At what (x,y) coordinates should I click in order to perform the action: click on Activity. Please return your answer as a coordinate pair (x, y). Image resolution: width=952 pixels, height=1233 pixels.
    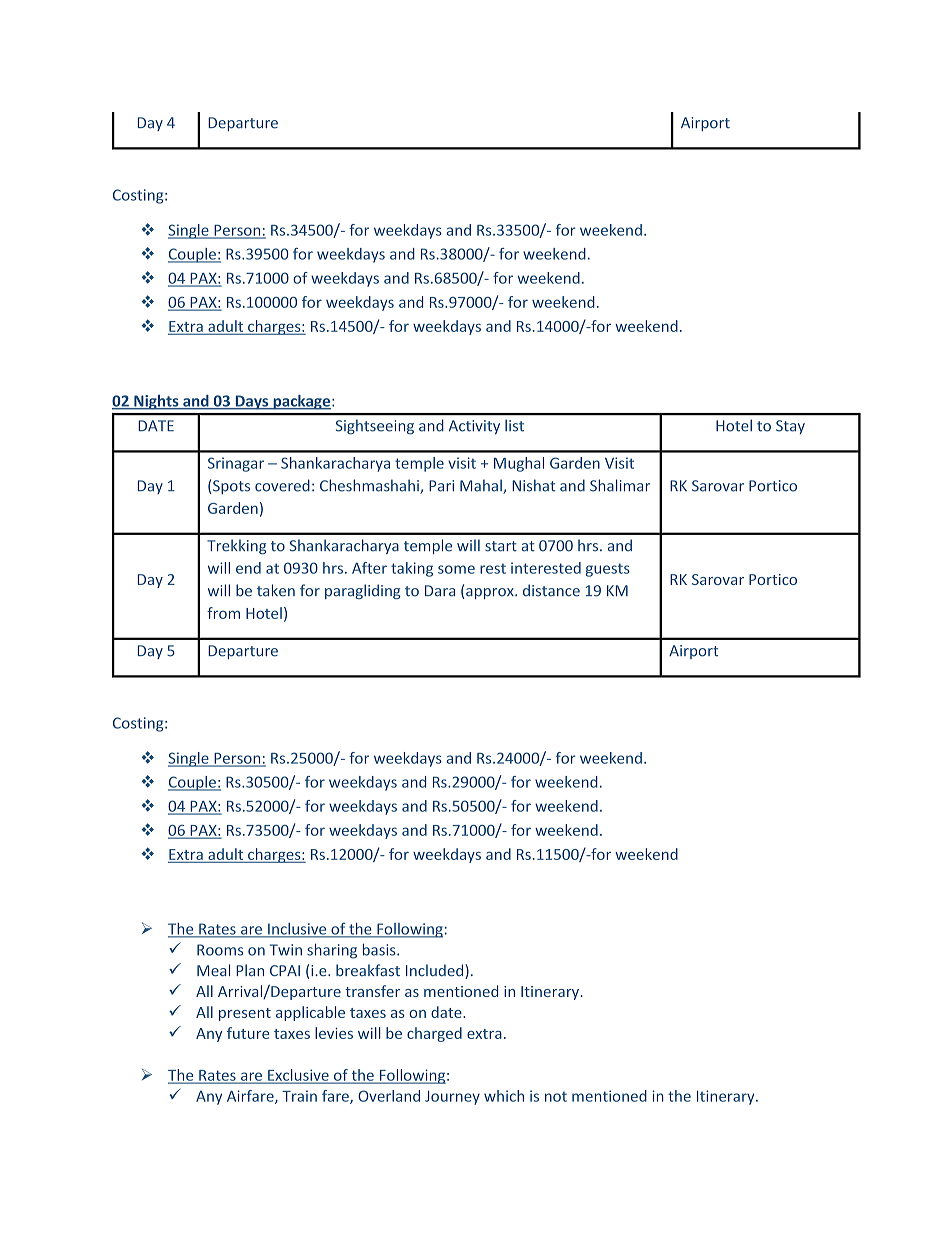
    Looking at the image, I should click on (474, 427).
